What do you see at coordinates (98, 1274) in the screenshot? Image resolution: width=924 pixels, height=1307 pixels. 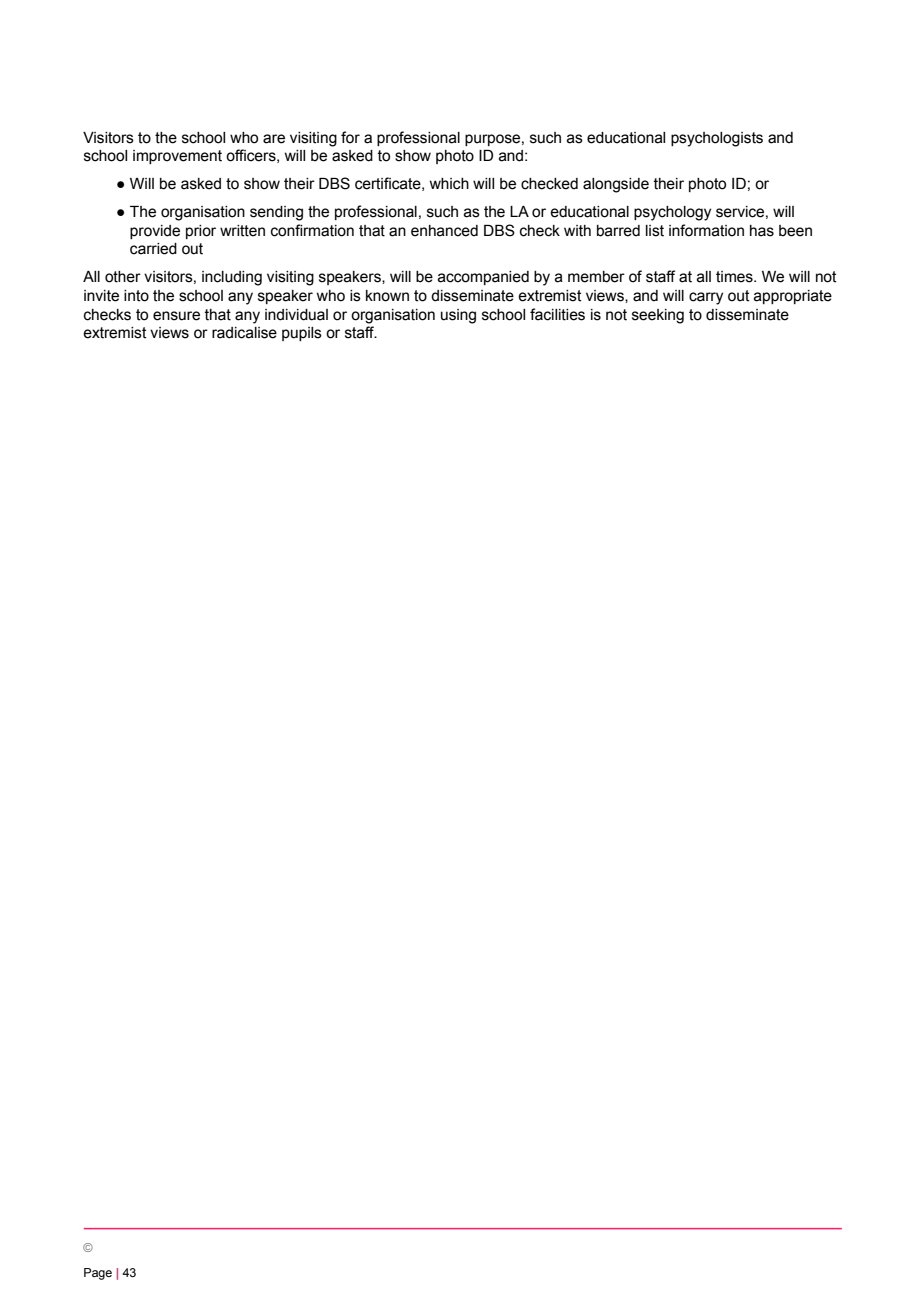 I see `Page` at bounding box center [98, 1274].
